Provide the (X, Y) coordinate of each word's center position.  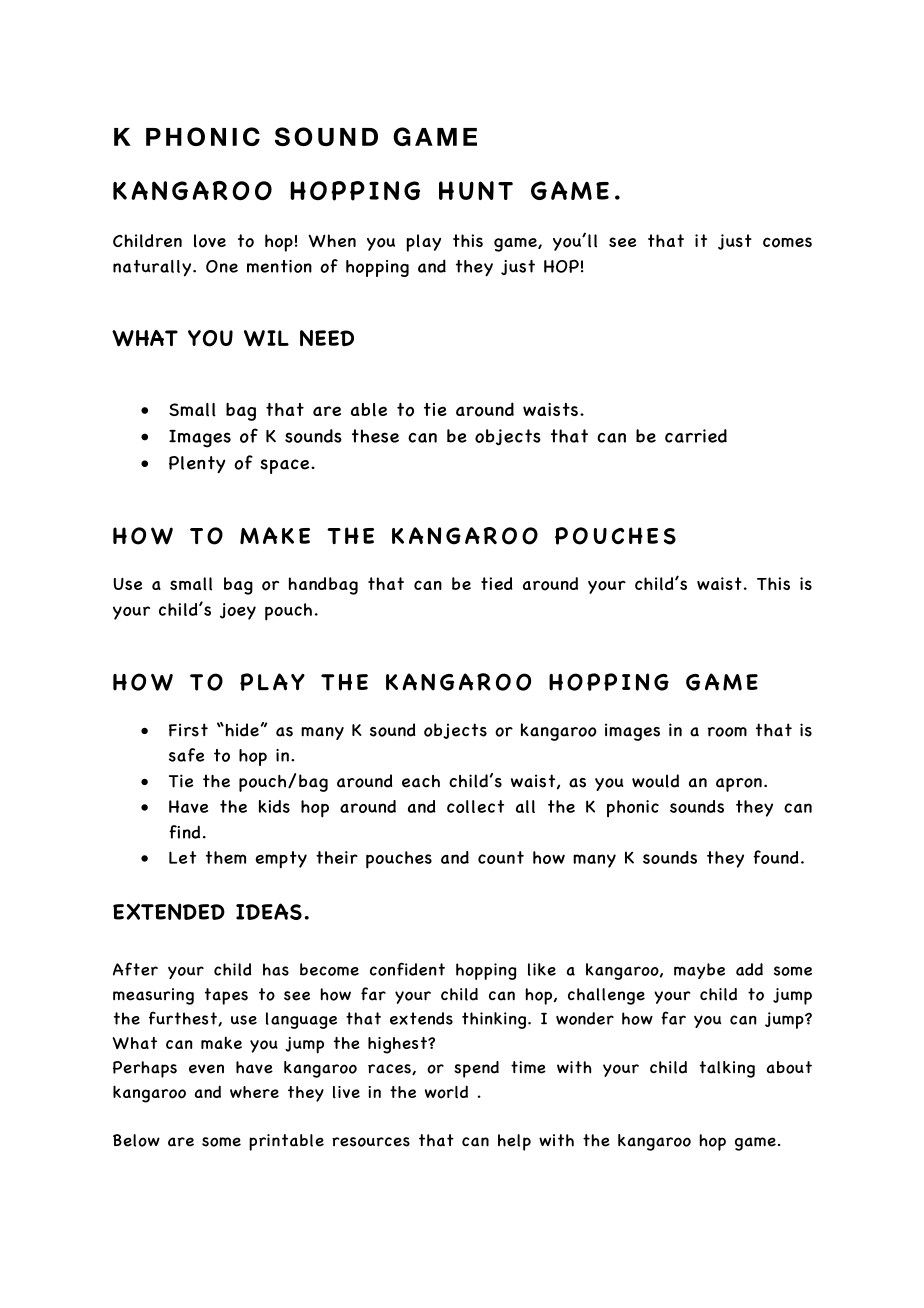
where (254, 1092)
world (446, 1092)
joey (238, 611)
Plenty (197, 464)
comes (787, 242)
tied (497, 583)
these (375, 436)
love (210, 241)
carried (696, 436)
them (226, 857)
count (501, 857)
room (727, 732)
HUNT (476, 190)
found (776, 857)
